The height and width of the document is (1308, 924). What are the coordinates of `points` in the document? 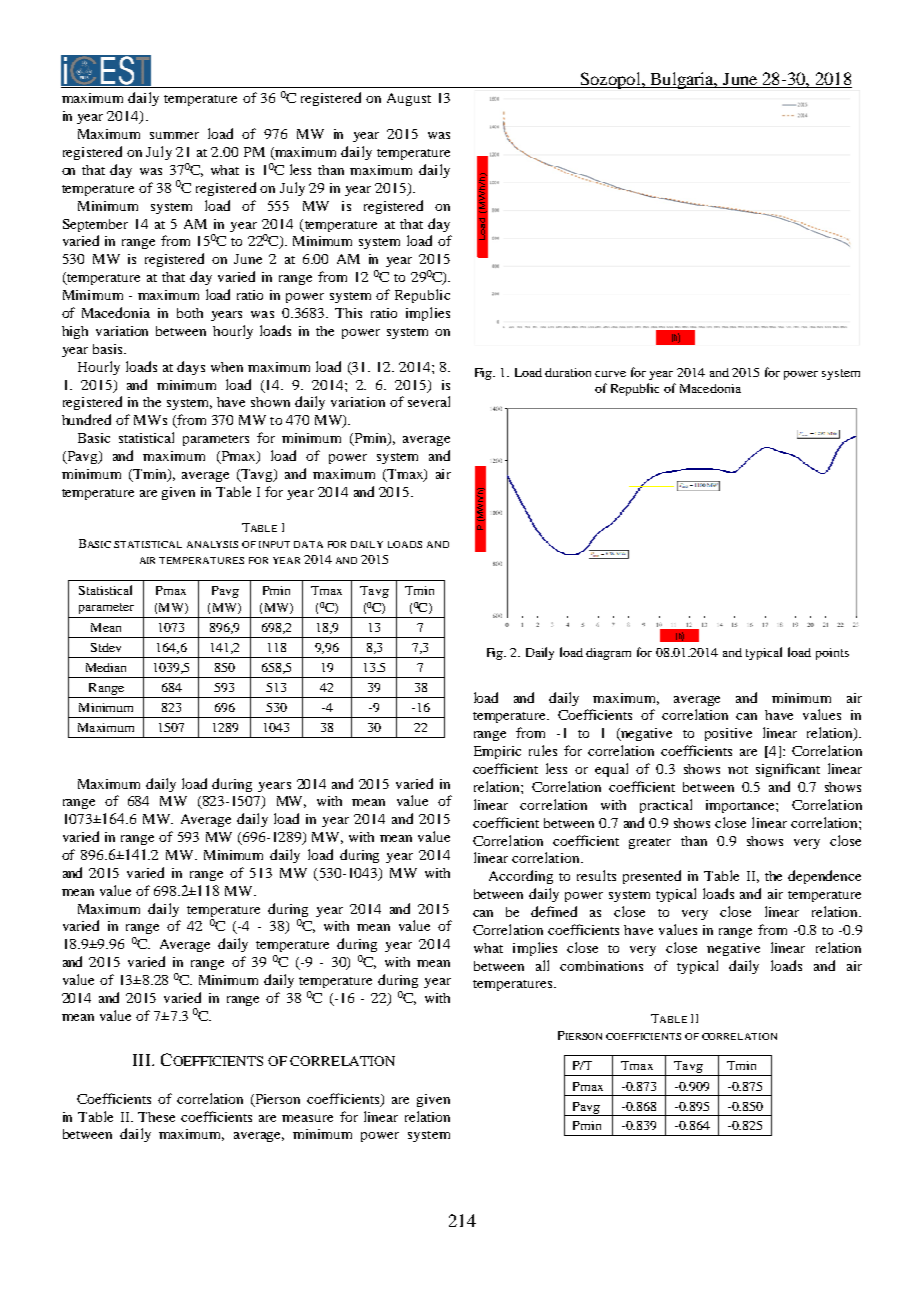 It's located at (832, 654).
